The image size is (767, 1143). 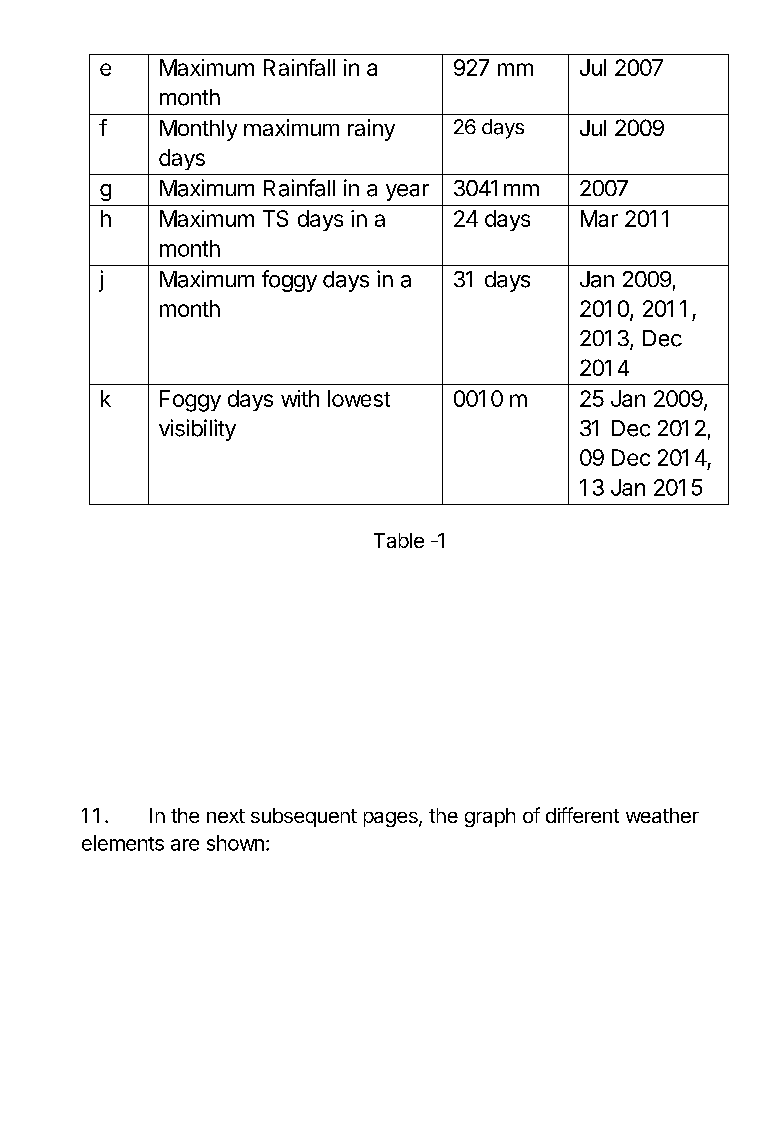 I want to click on pages, so click(x=392, y=819).
